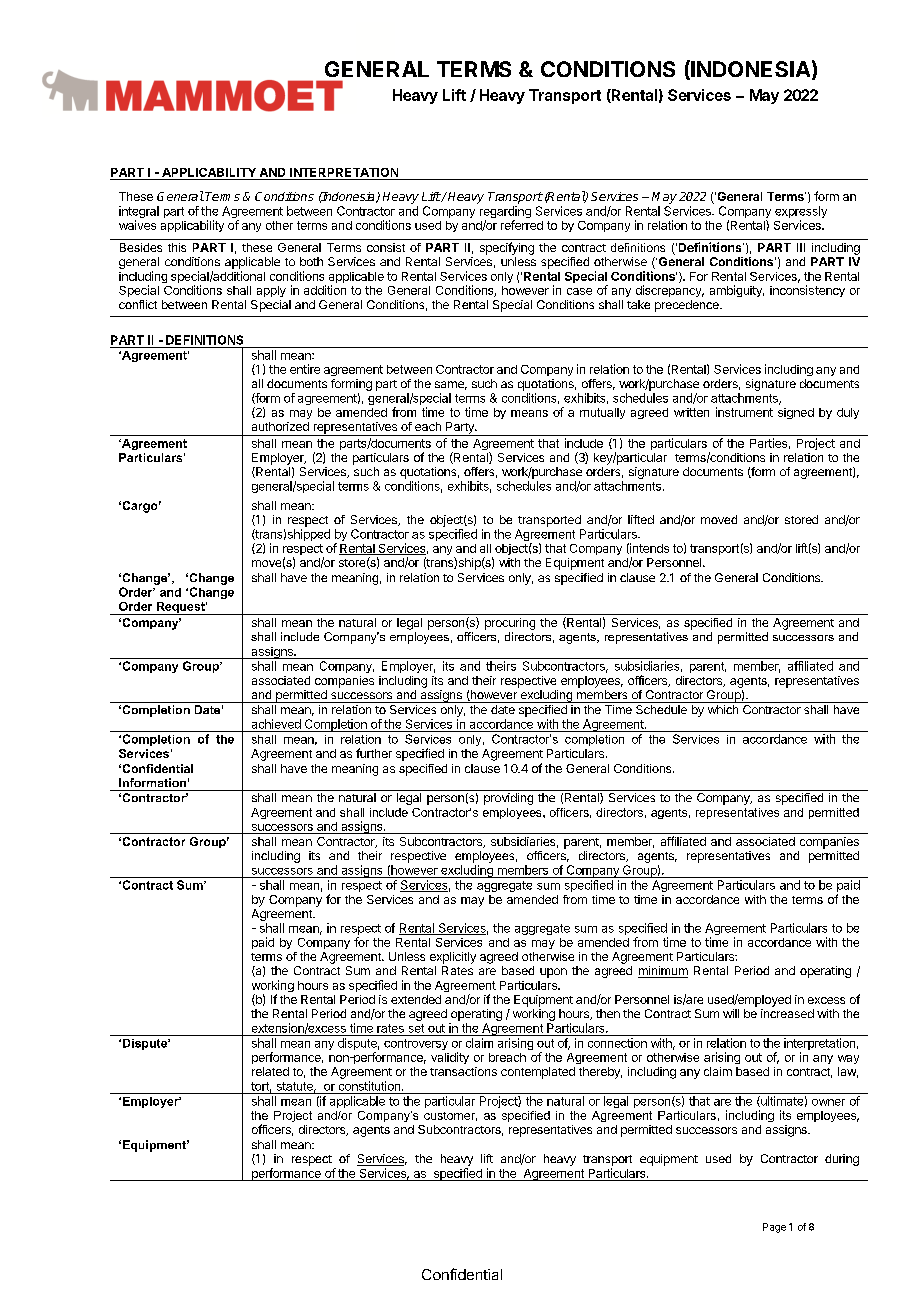  What do you see at coordinates (177, 247) in the screenshot?
I see `this` at bounding box center [177, 247].
